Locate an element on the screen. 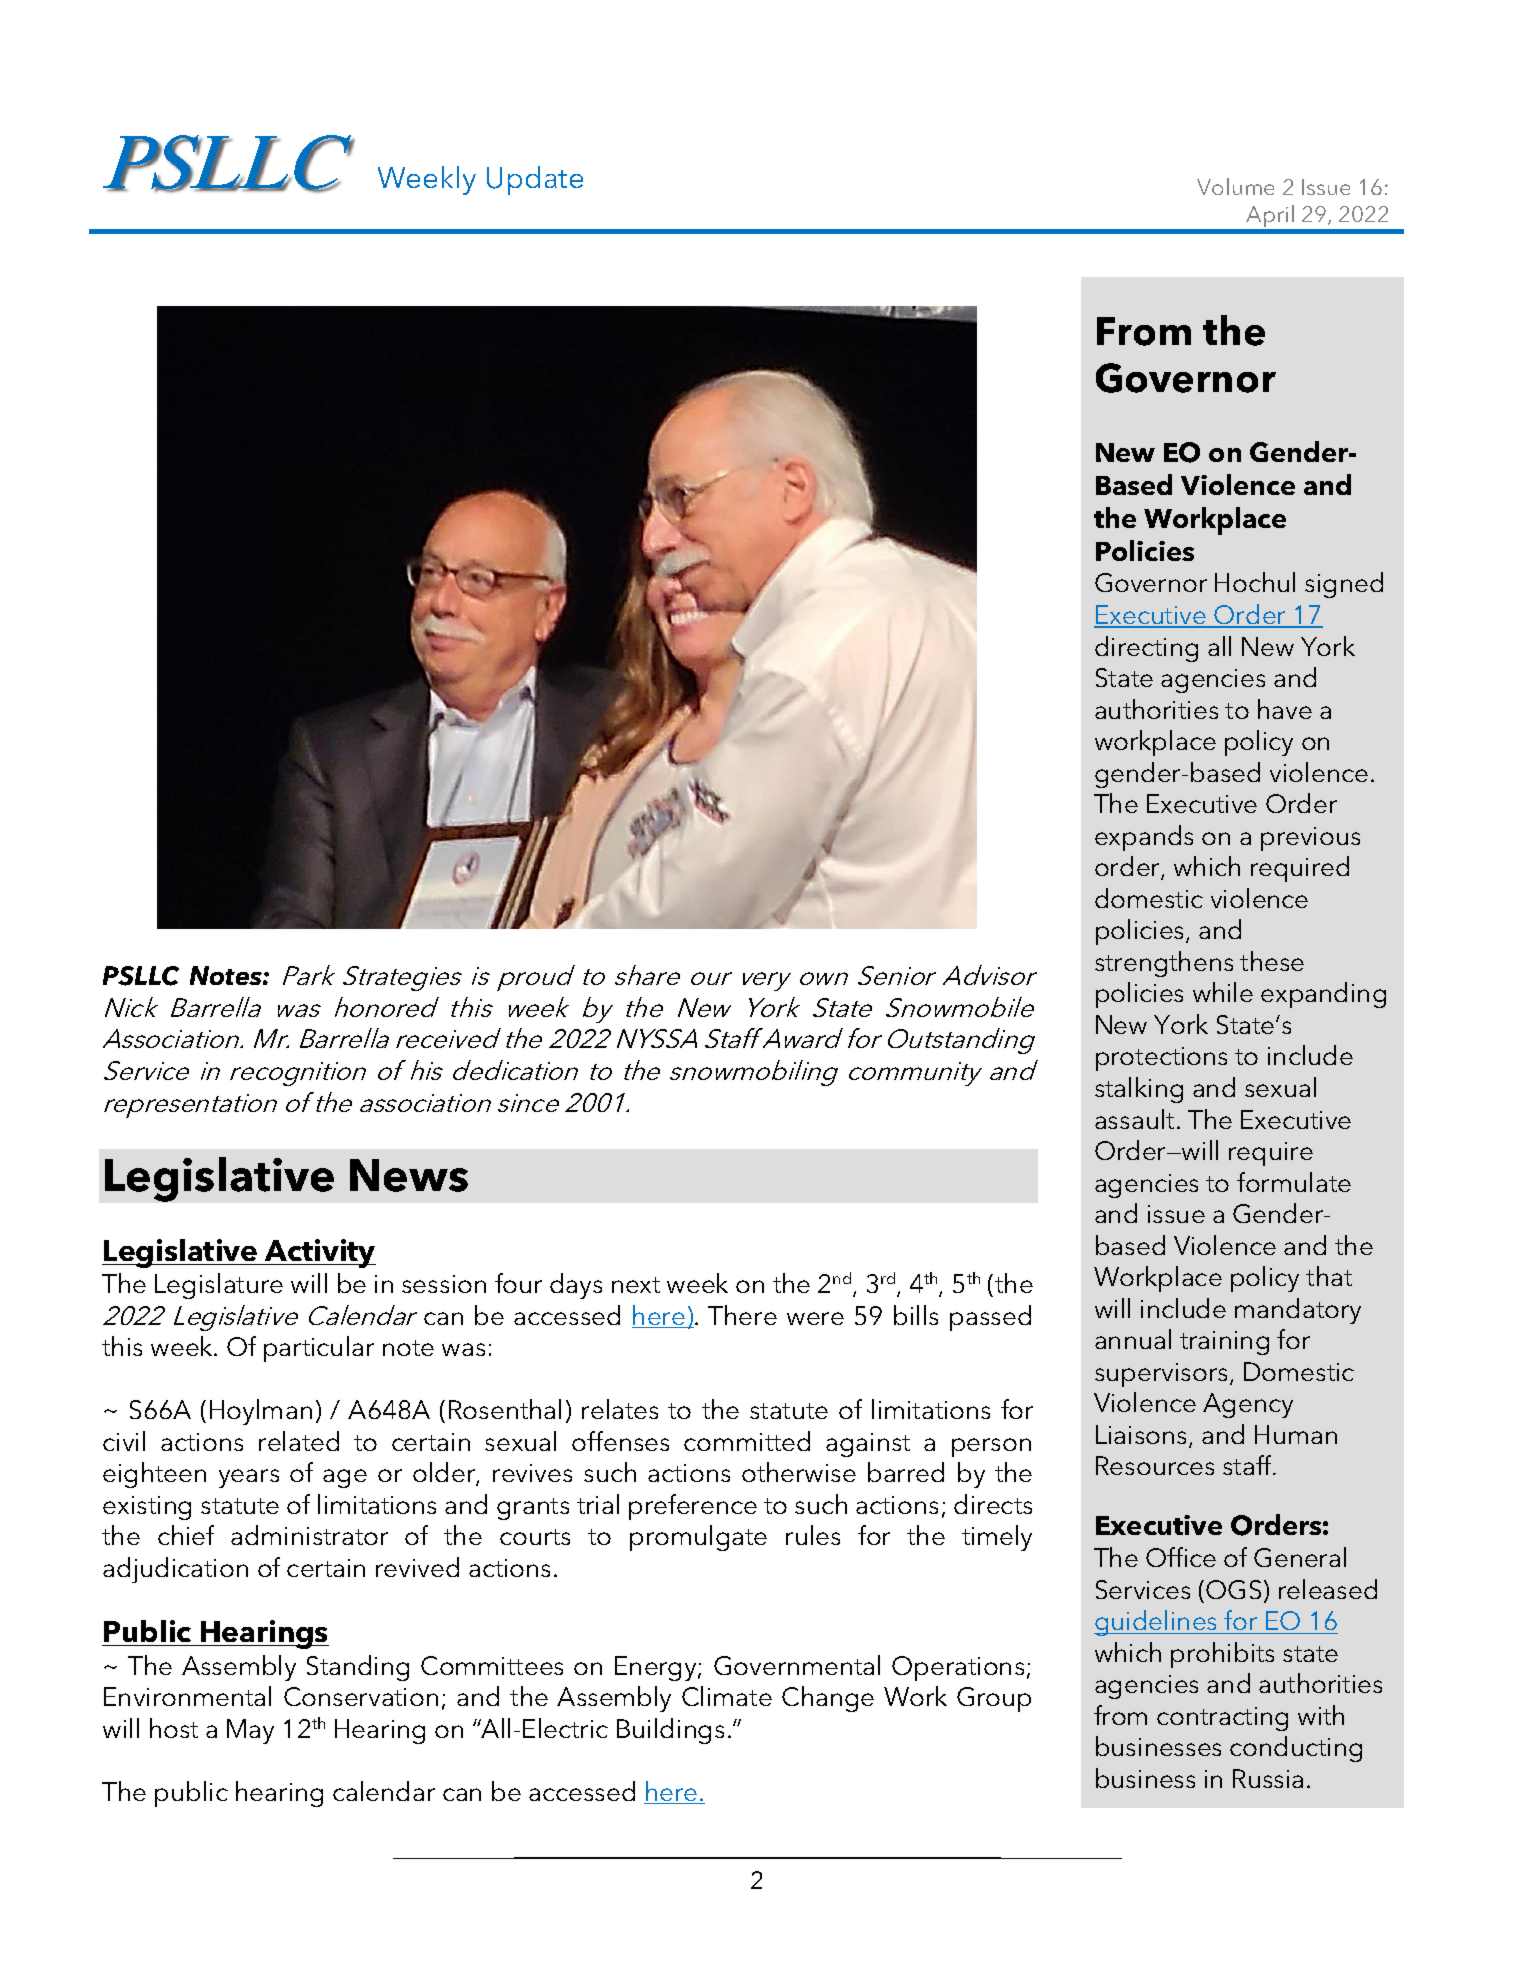  Update is located at coordinates (535, 180).
